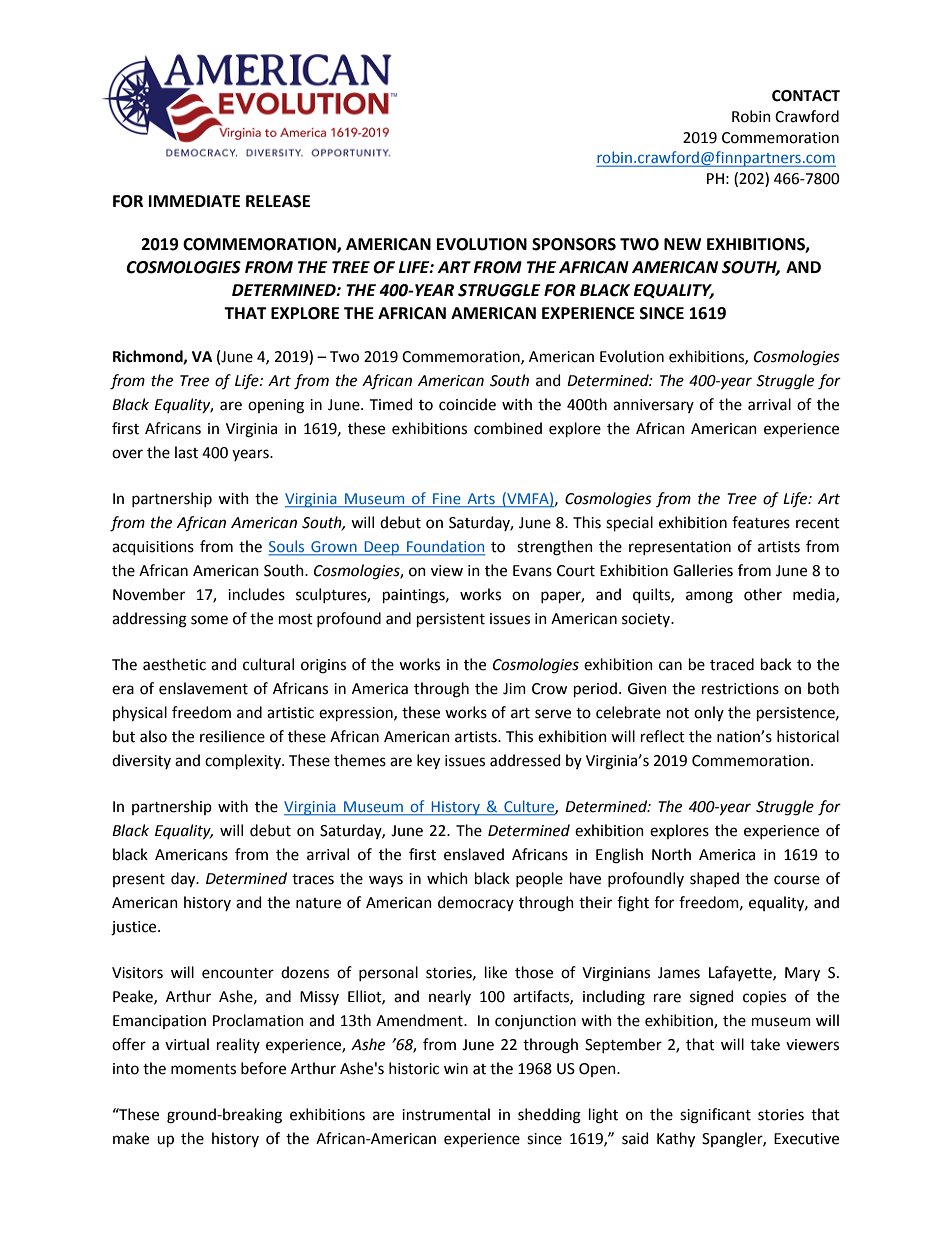 The height and width of the screenshot is (1233, 952). Describe the element at coordinates (653, 406) in the screenshot. I see `anniversary` at that location.
